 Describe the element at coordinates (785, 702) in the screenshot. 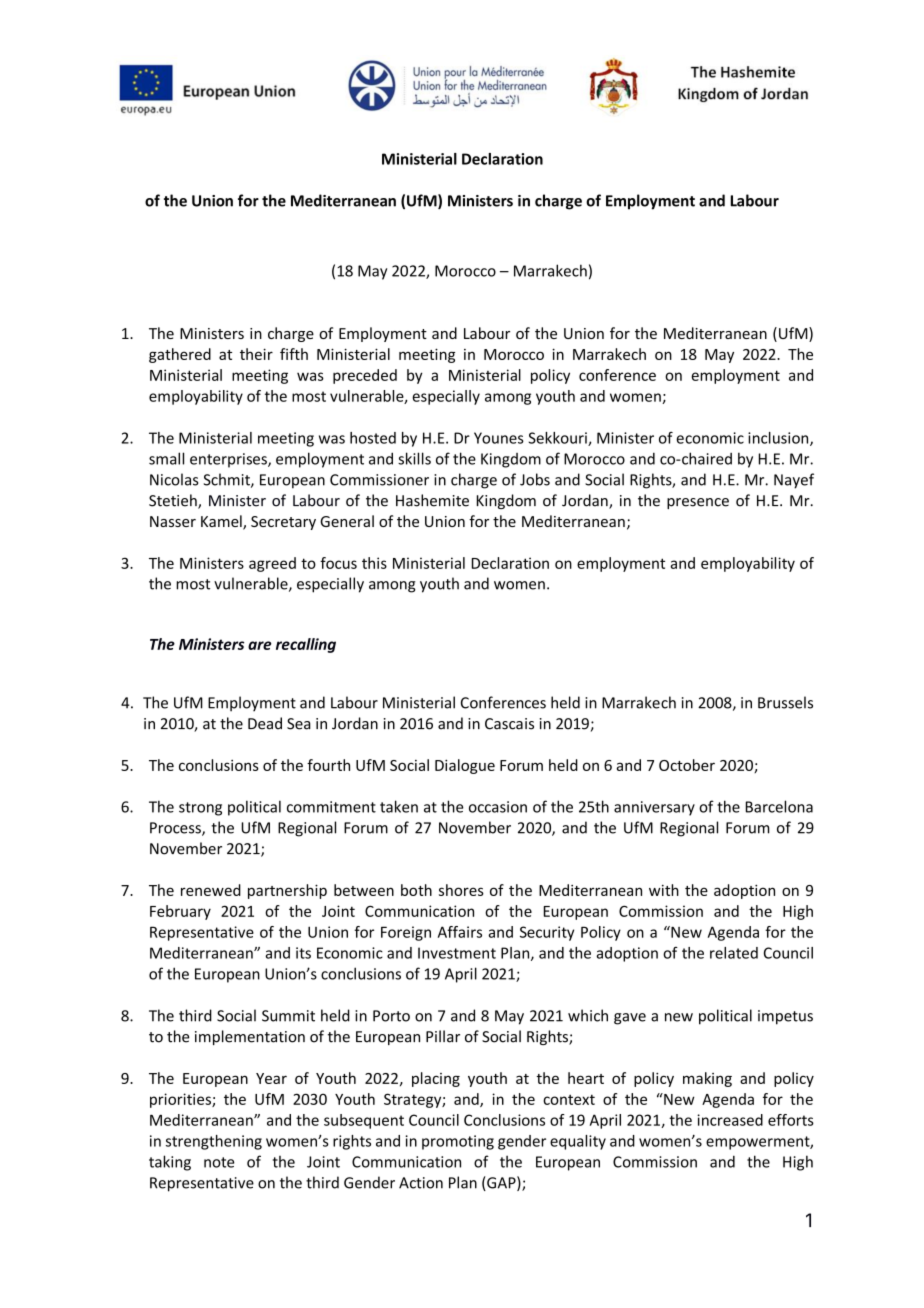

I see `Brussels` at that location.
